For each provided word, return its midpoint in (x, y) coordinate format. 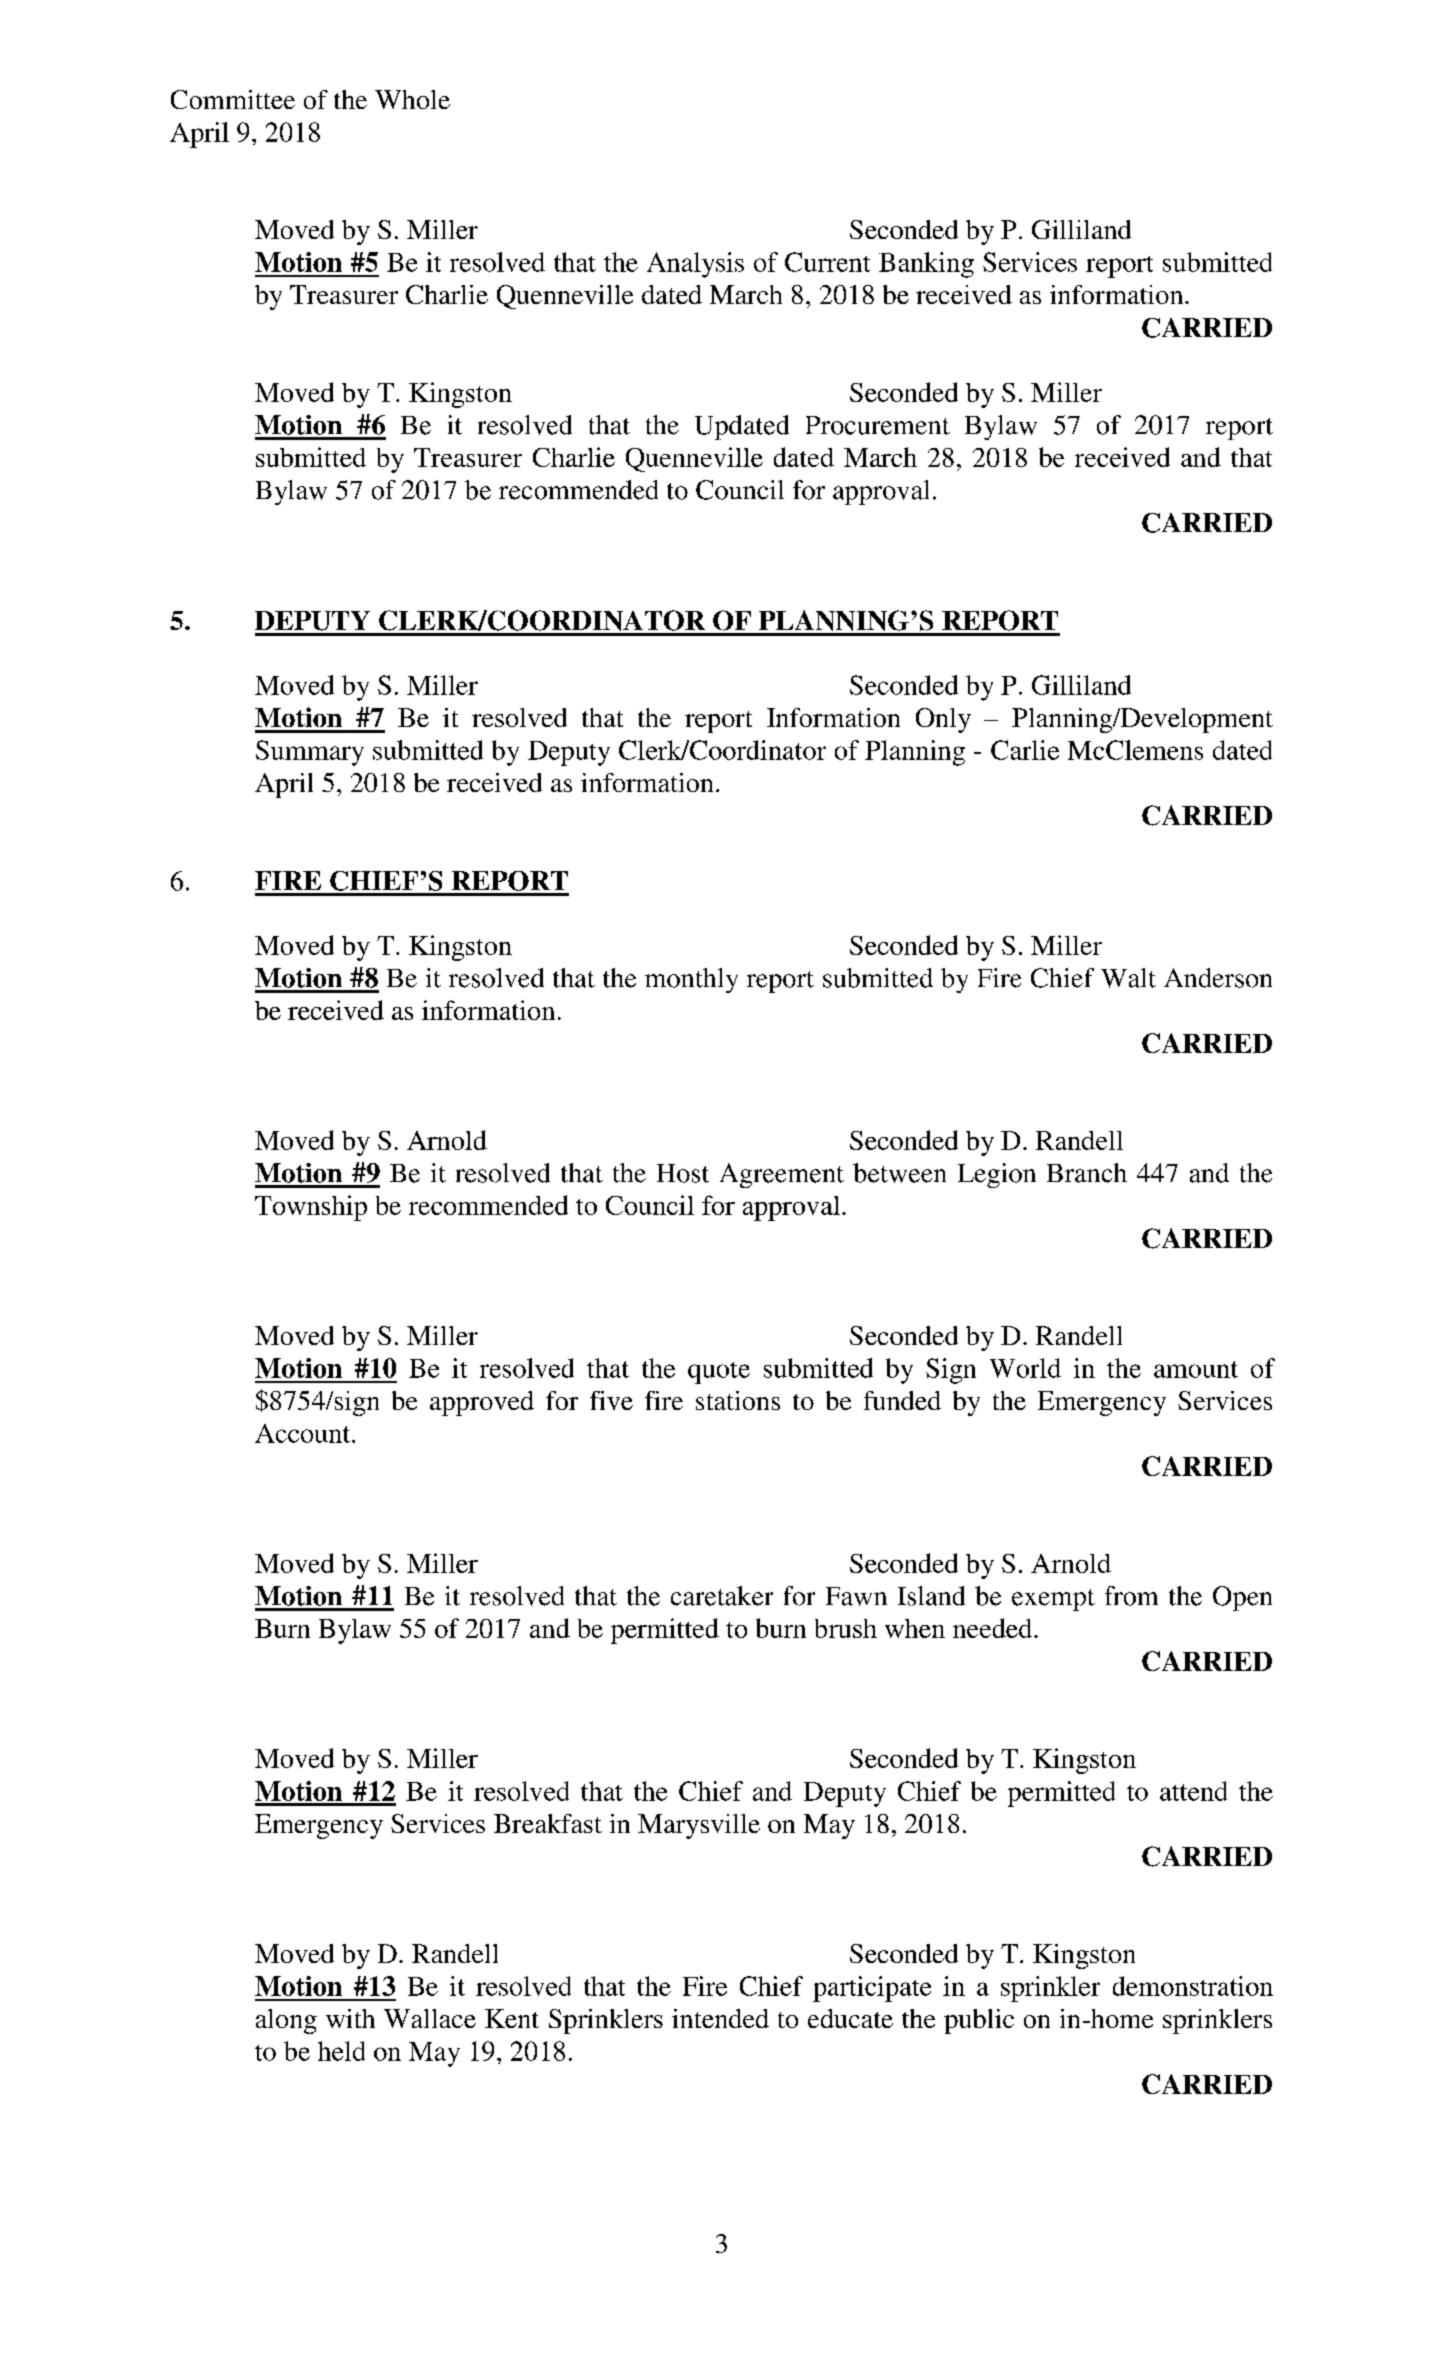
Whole (412, 99)
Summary (310, 753)
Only (943, 720)
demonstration (1193, 1986)
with (350, 2018)
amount (1196, 1369)
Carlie (1025, 750)
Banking (926, 265)
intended (720, 2018)
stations (738, 1400)
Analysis (695, 265)
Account (304, 1433)
